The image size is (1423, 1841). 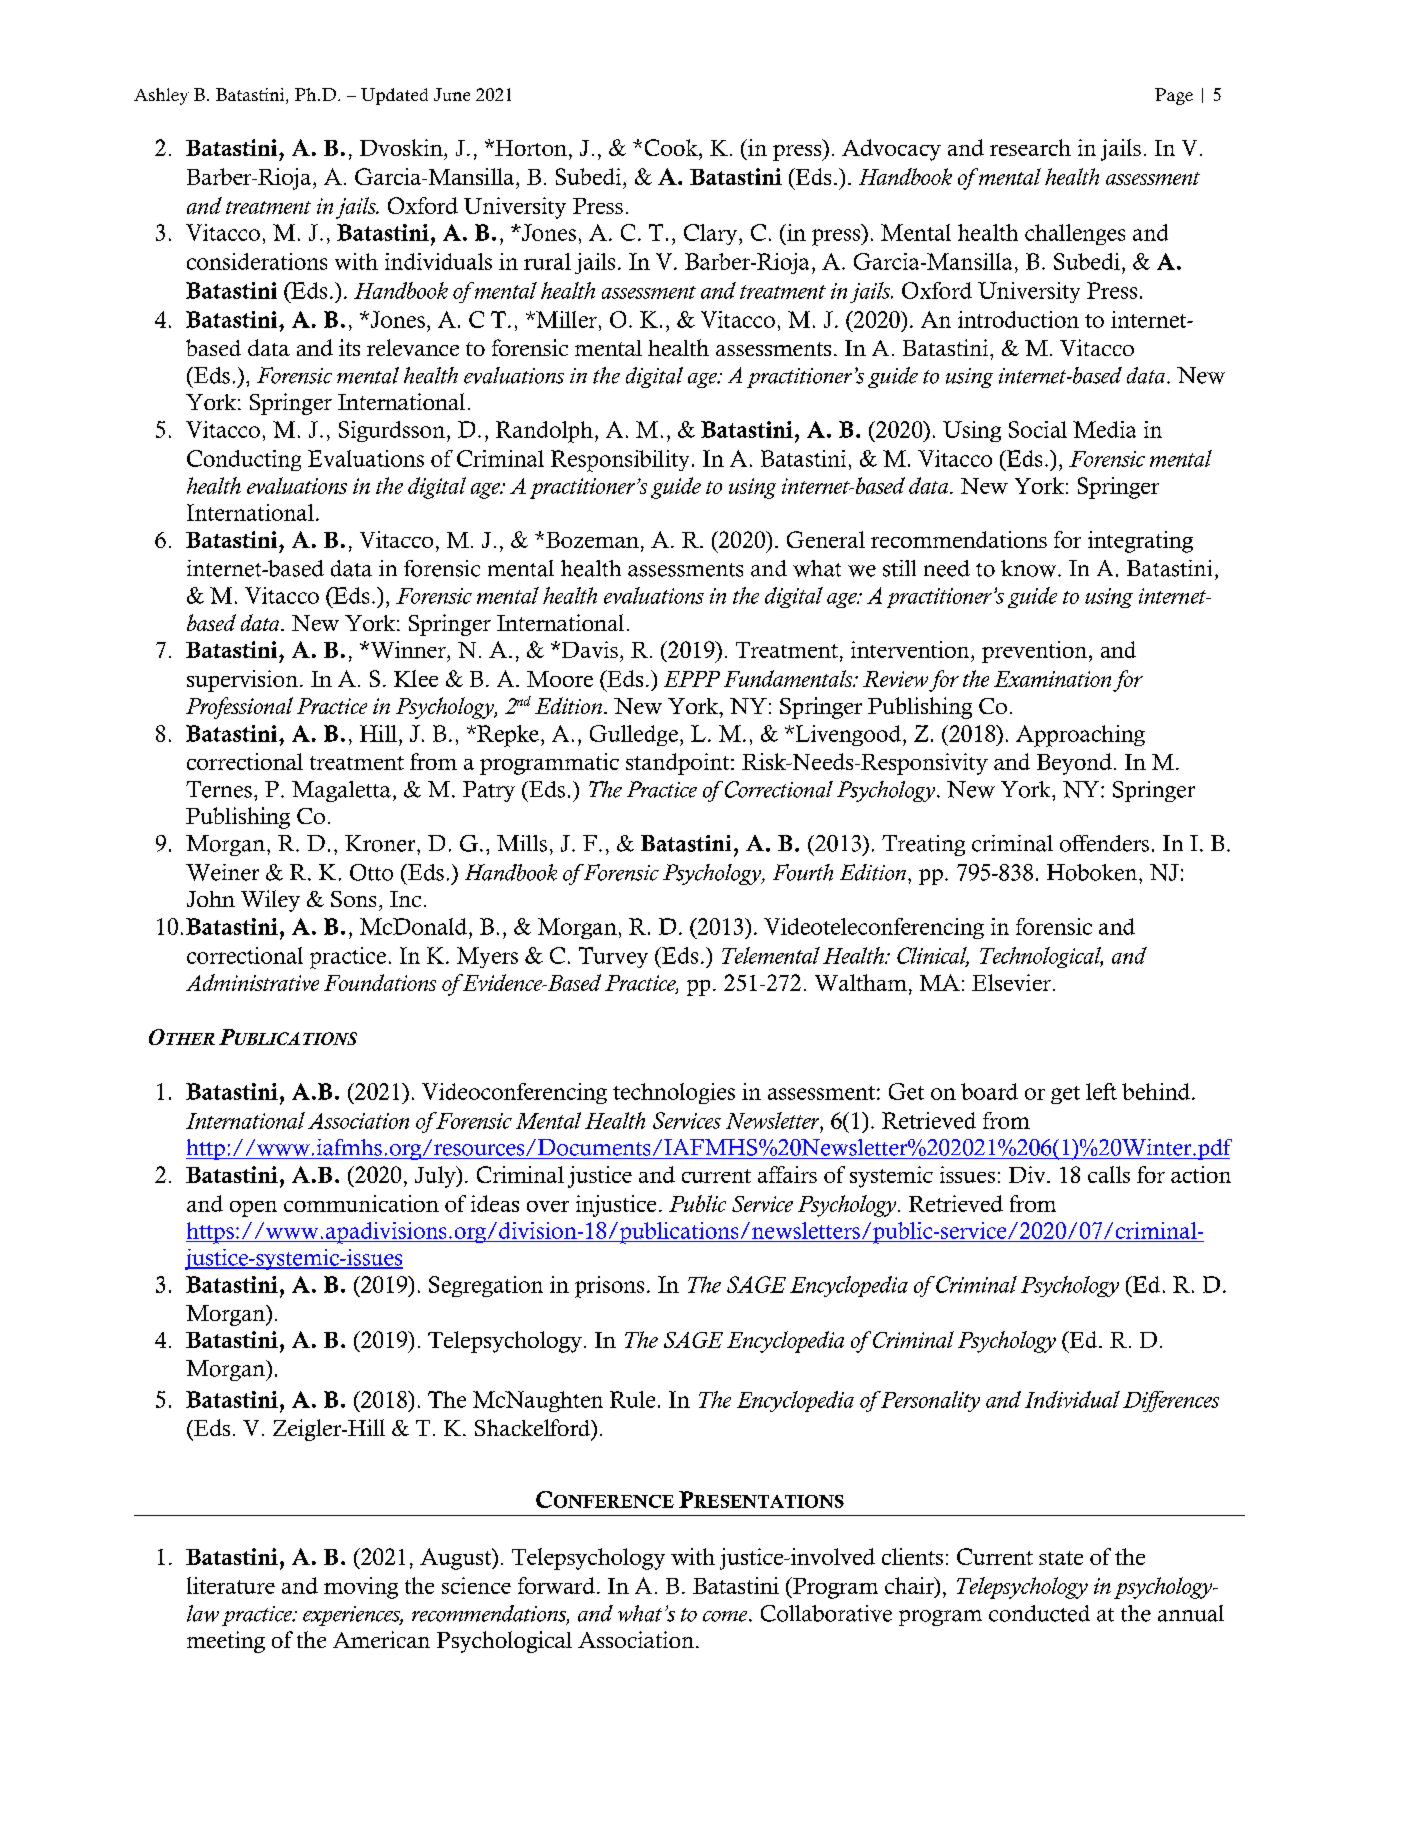 I want to click on integrating, so click(x=1140, y=542).
